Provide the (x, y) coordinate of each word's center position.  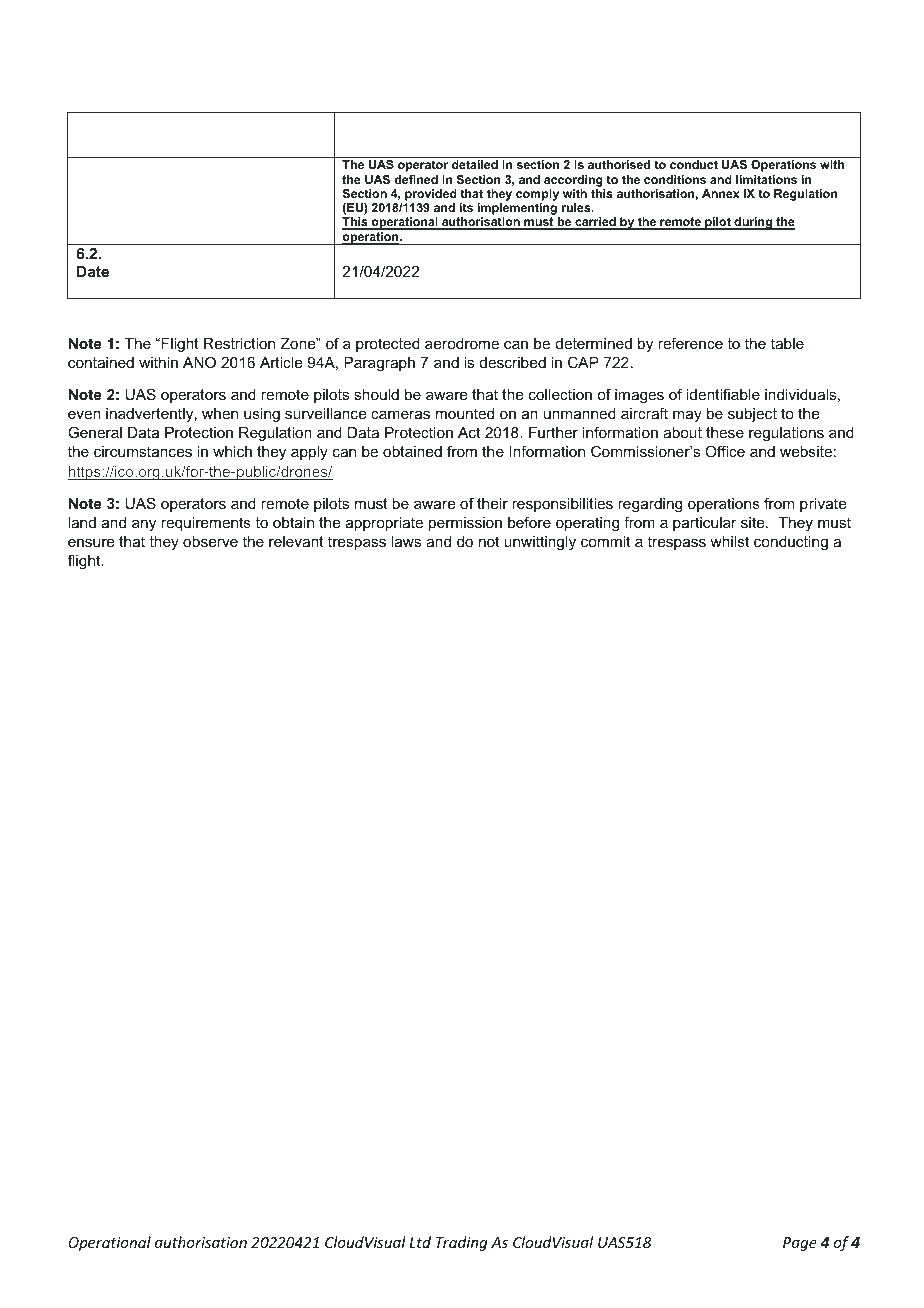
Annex (721, 193)
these (725, 432)
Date (93, 271)
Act (469, 432)
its (466, 207)
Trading (462, 1243)
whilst (729, 541)
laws (406, 541)
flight (85, 562)
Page (800, 1244)
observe (210, 541)
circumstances (143, 451)
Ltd (420, 1242)
